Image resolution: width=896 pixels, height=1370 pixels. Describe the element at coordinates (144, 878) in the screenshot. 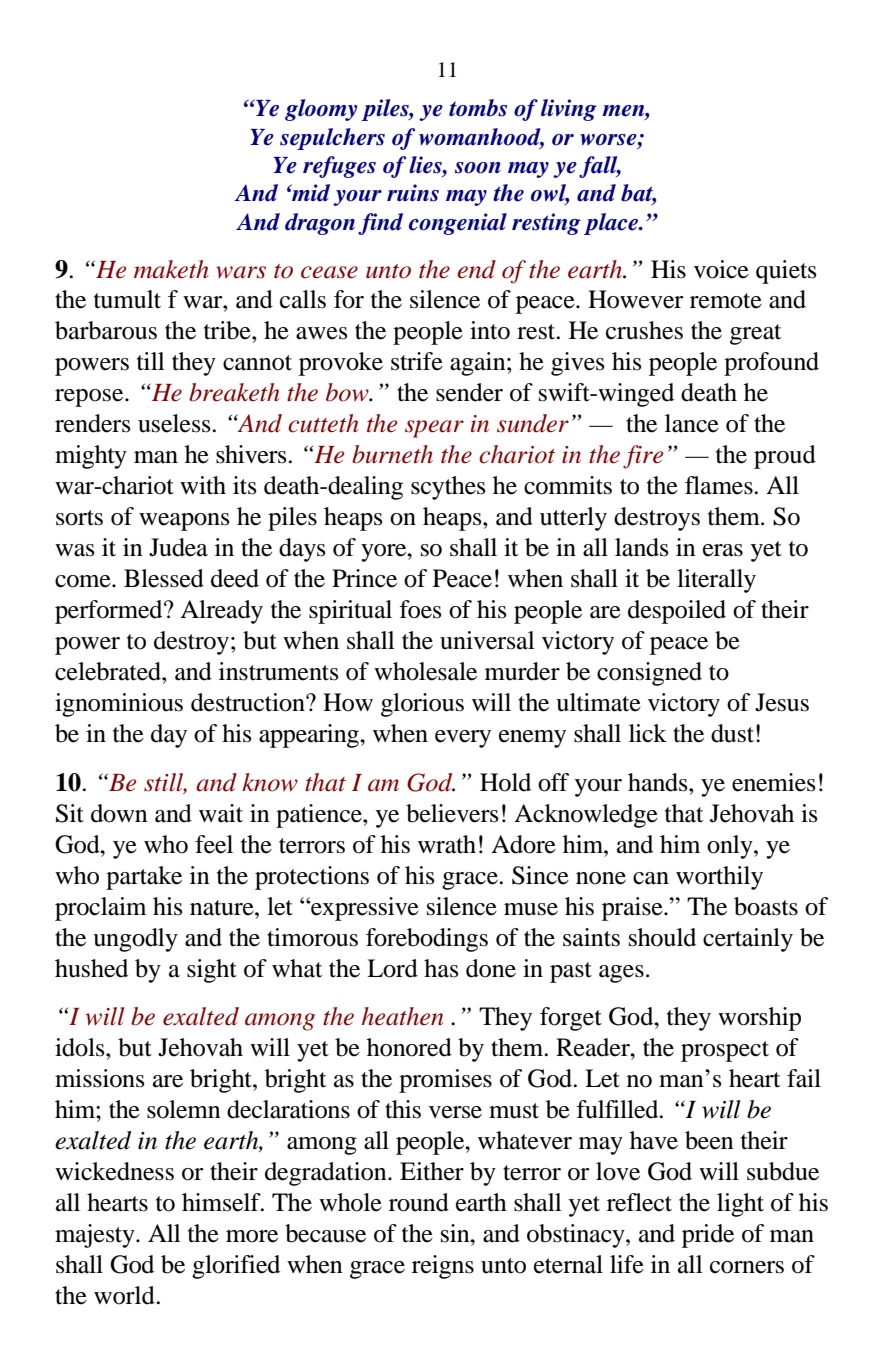

I see `partake` at that location.
